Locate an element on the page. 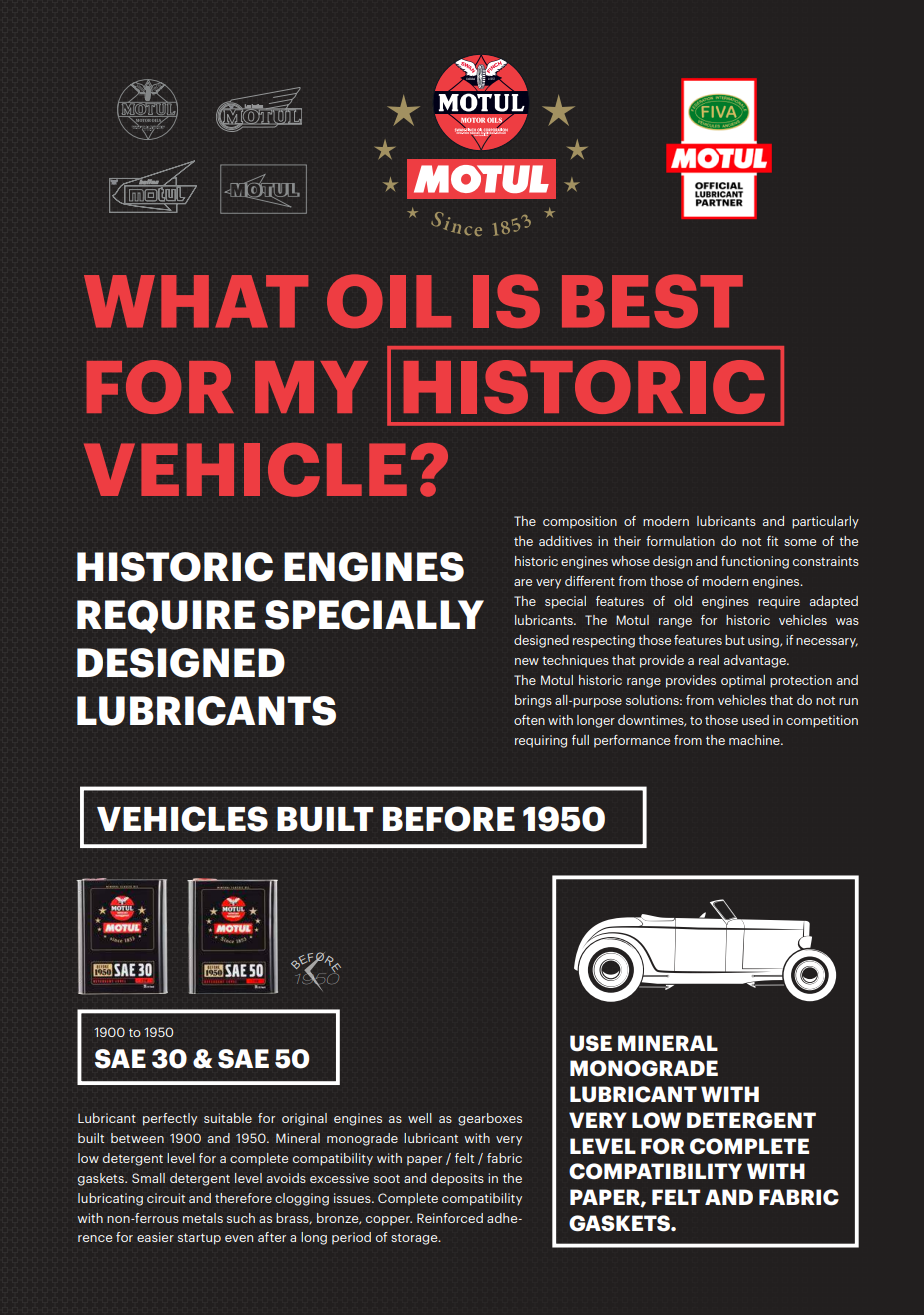  requiring is located at coordinates (541, 741).
